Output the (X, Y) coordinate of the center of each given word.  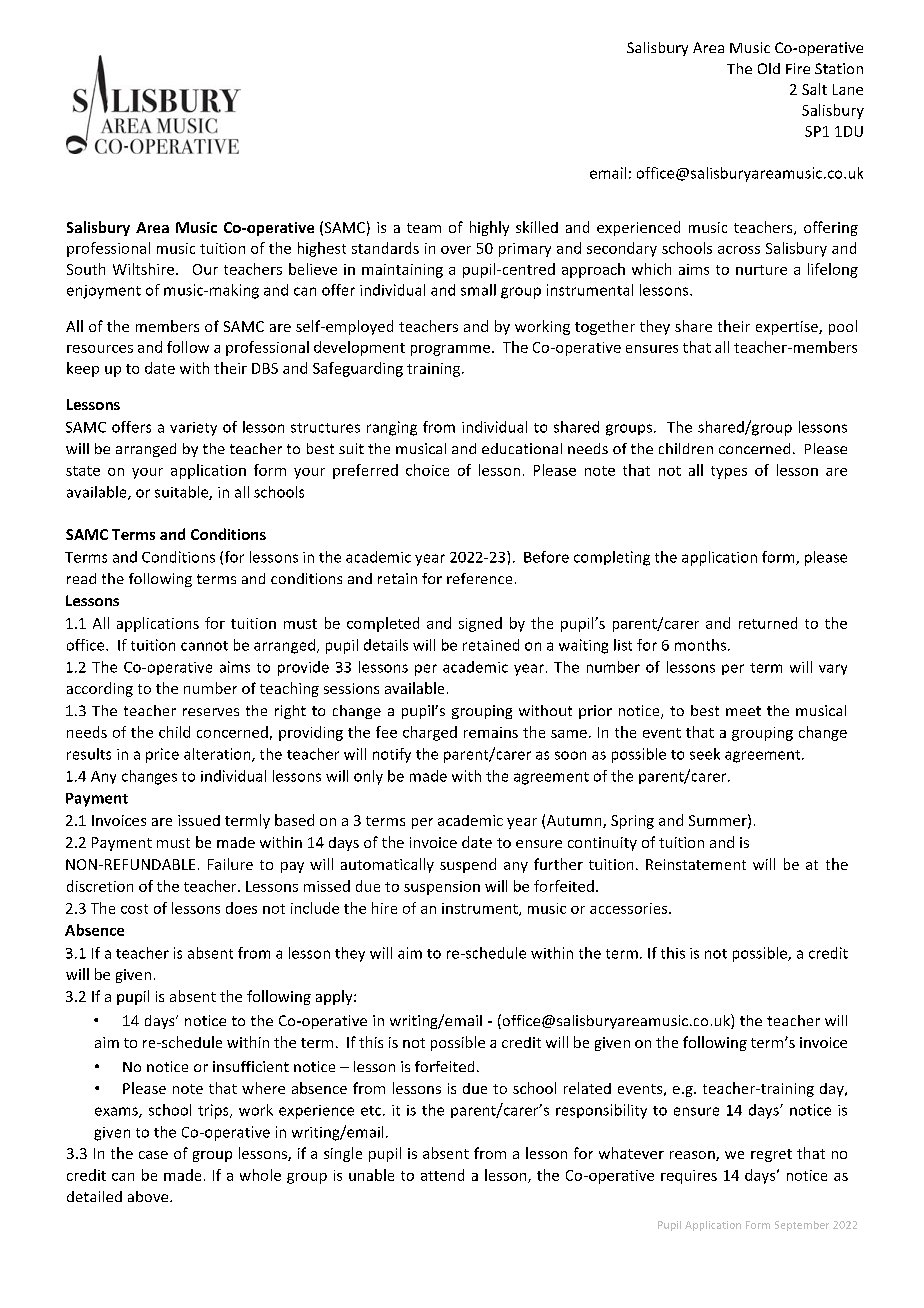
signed (480, 624)
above (149, 1196)
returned (768, 623)
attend (442, 1175)
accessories (630, 908)
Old (769, 68)
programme (452, 350)
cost (134, 909)
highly (489, 228)
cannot (204, 646)
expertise (788, 328)
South (86, 269)
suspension (442, 888)
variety (193, 429)
